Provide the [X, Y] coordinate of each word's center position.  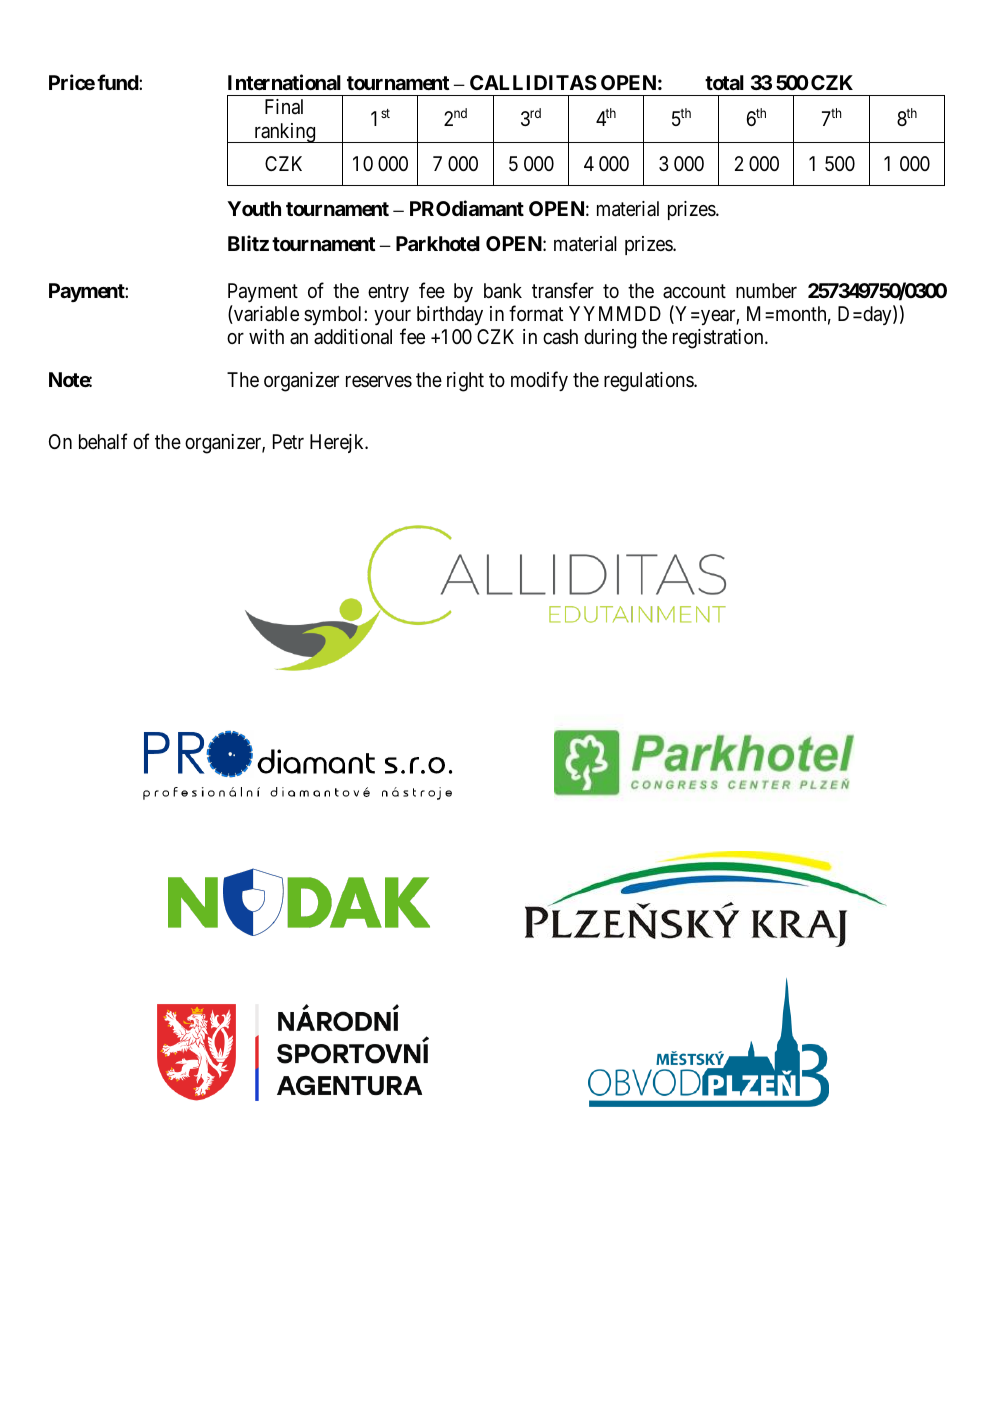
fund [118, 82]
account [694, 291]
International [284, 82]
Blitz [248, 243]
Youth [254, 208]
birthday [450, 315]
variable [265, 314]
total [724, 82]
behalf [103, 441]
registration [719, 339]
